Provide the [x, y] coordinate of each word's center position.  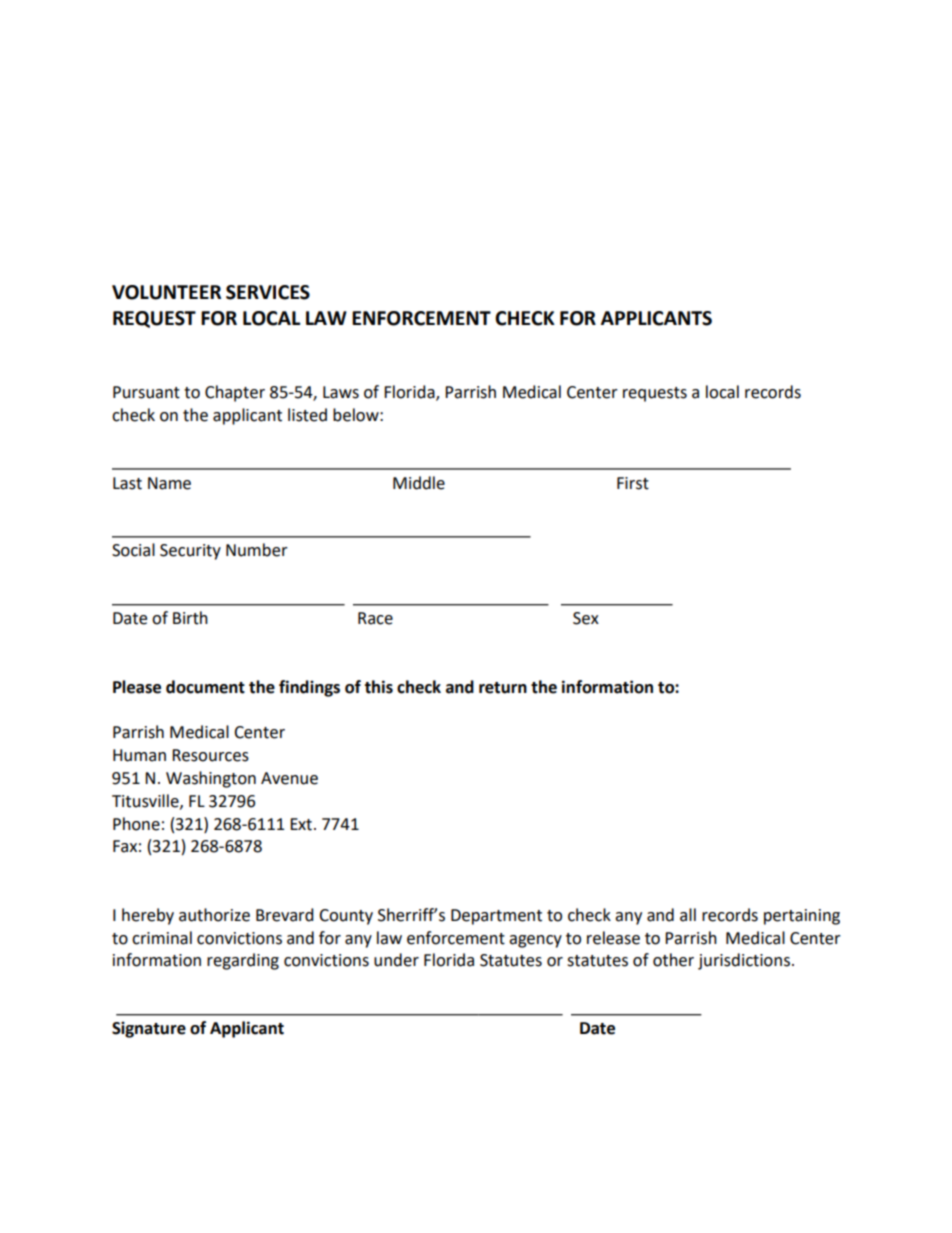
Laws [341, 392]
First [633, 483]
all [688, 915]
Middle [419, 483]
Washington [211, 779]
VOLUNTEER [166, 292]
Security [190, 552]
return [503, 688]
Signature [149, 1029]
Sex [586, 618]
